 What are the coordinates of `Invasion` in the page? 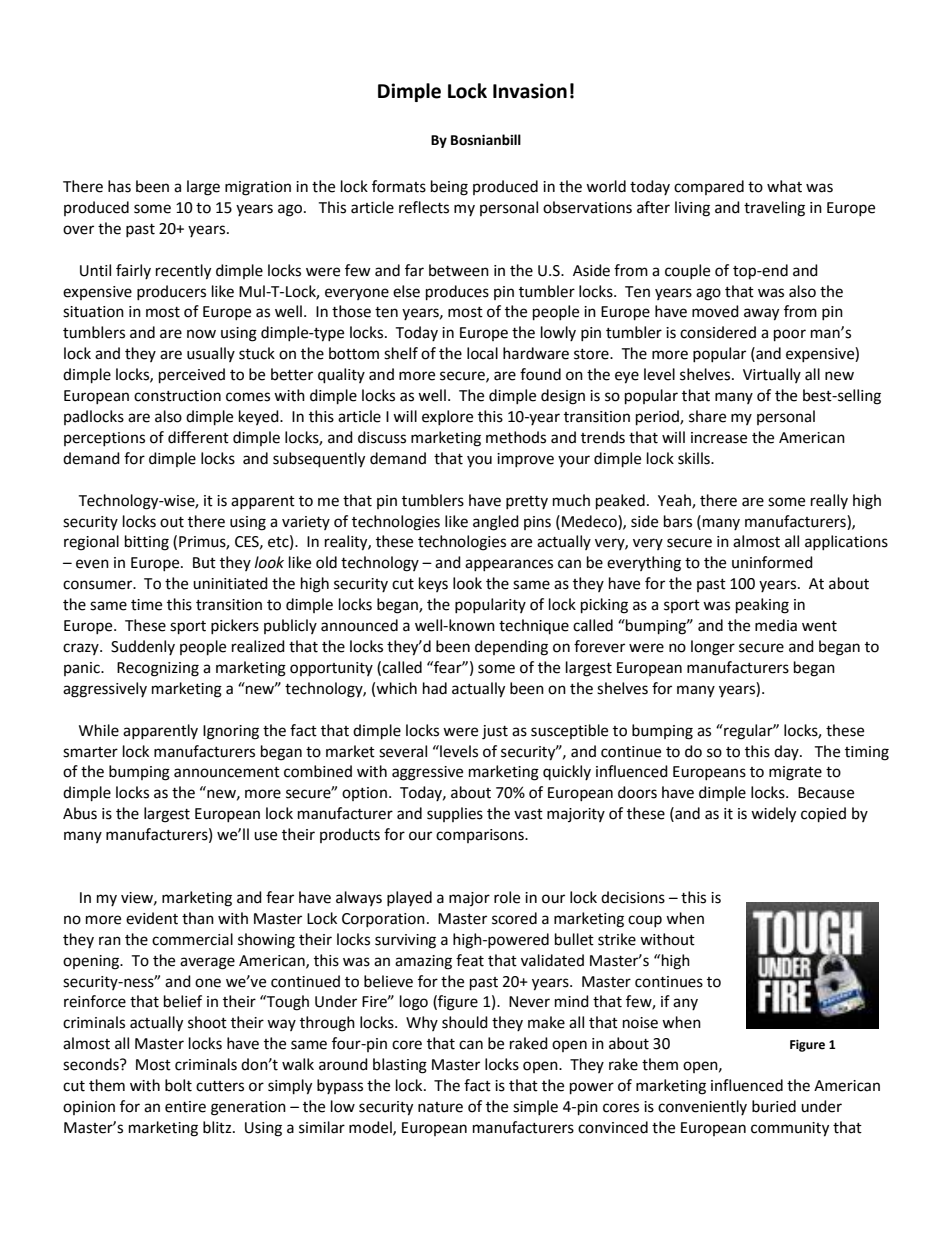 It's located at (530, 91).
